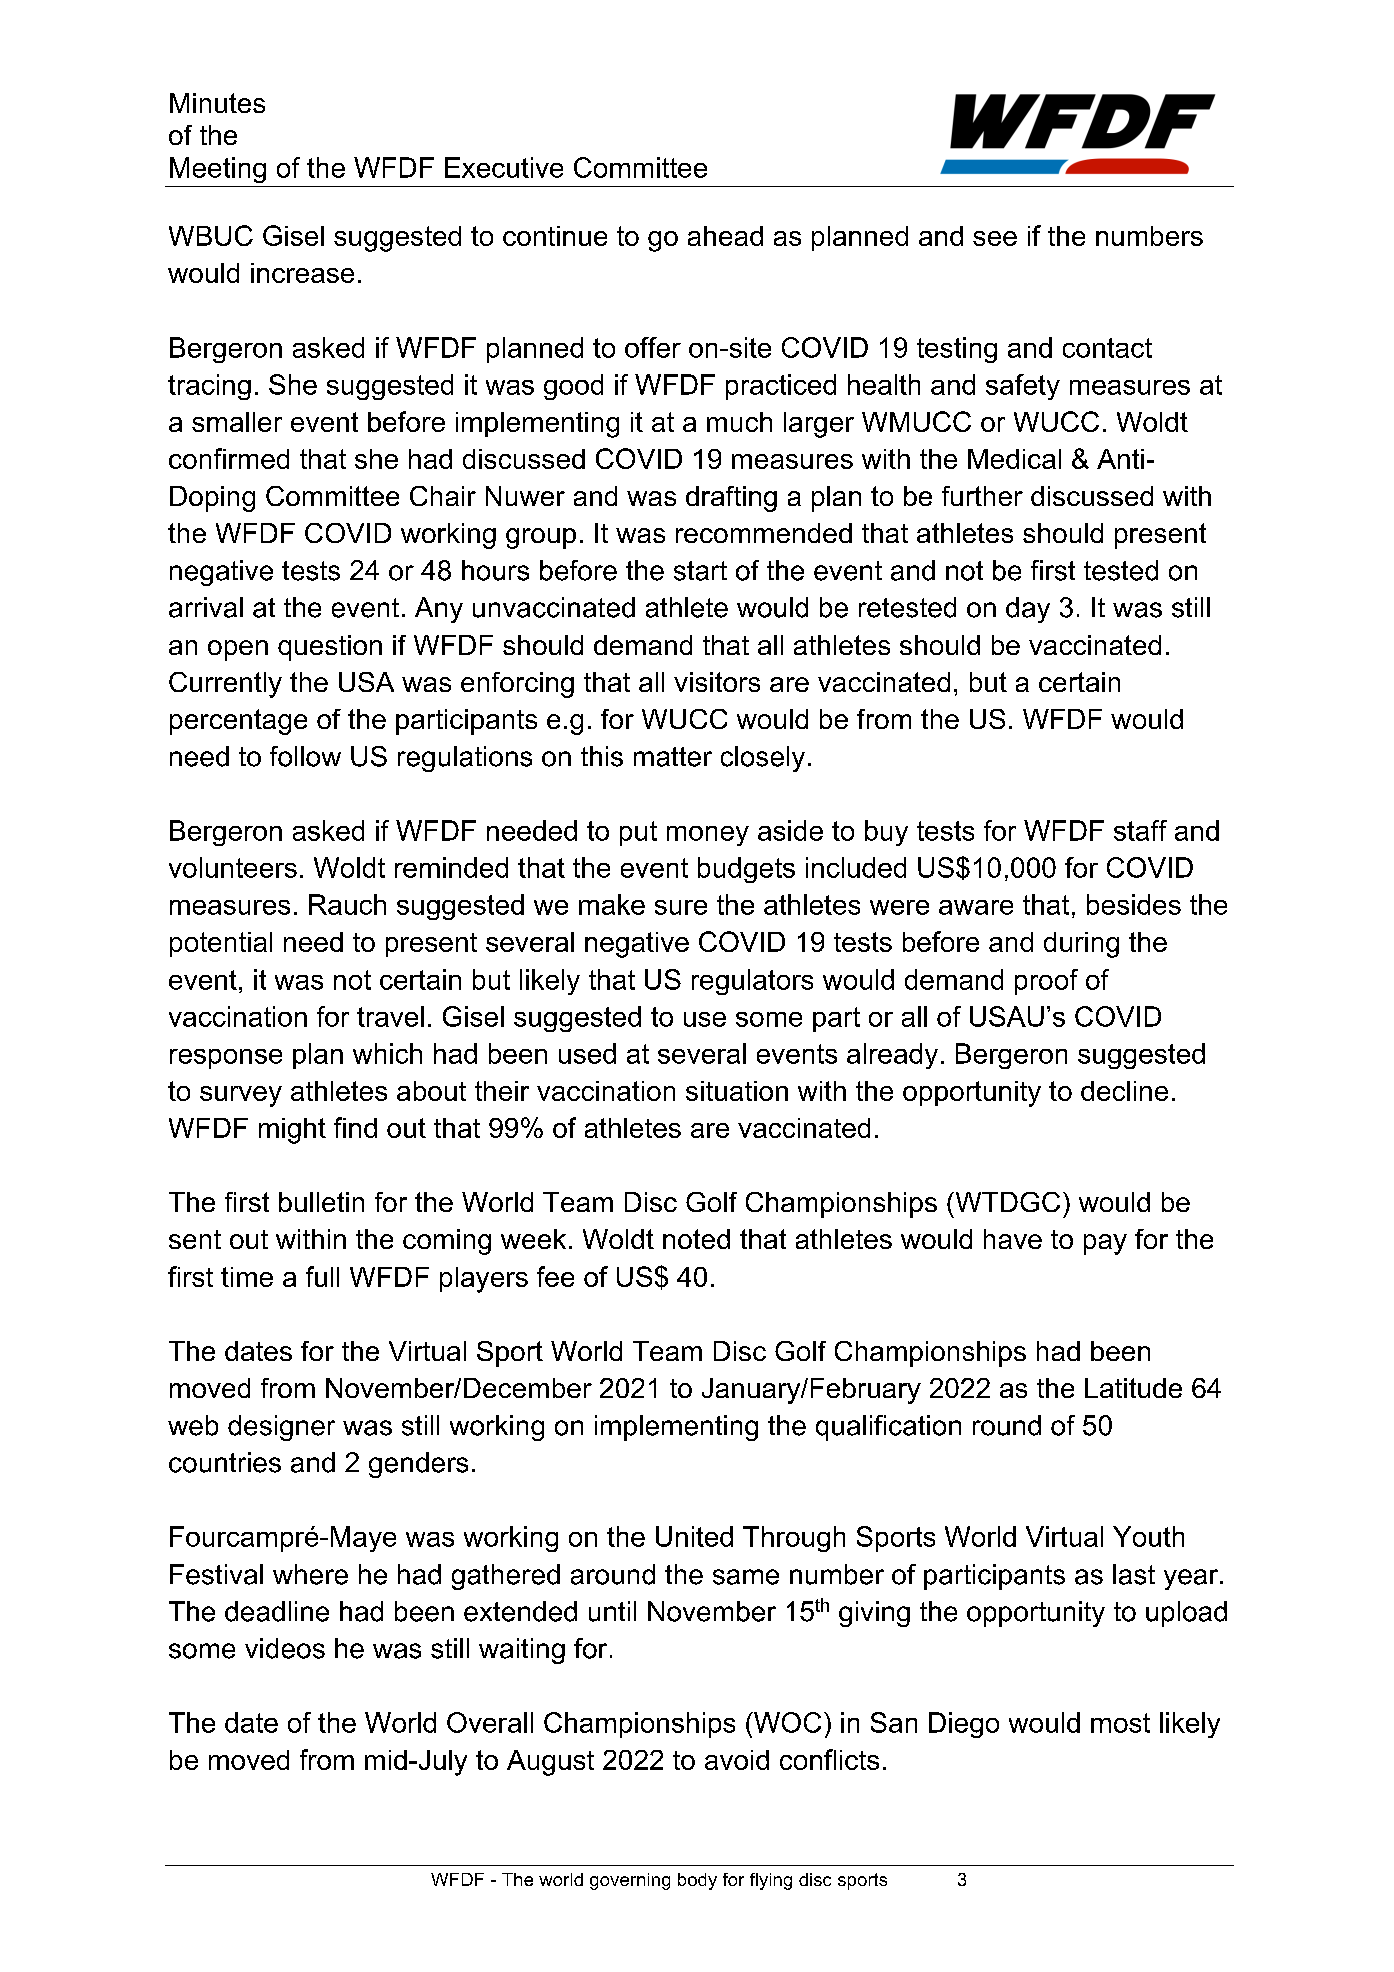 This screenshot has height=1972, width=1394. I want to click on follow, so click(305, 756).
